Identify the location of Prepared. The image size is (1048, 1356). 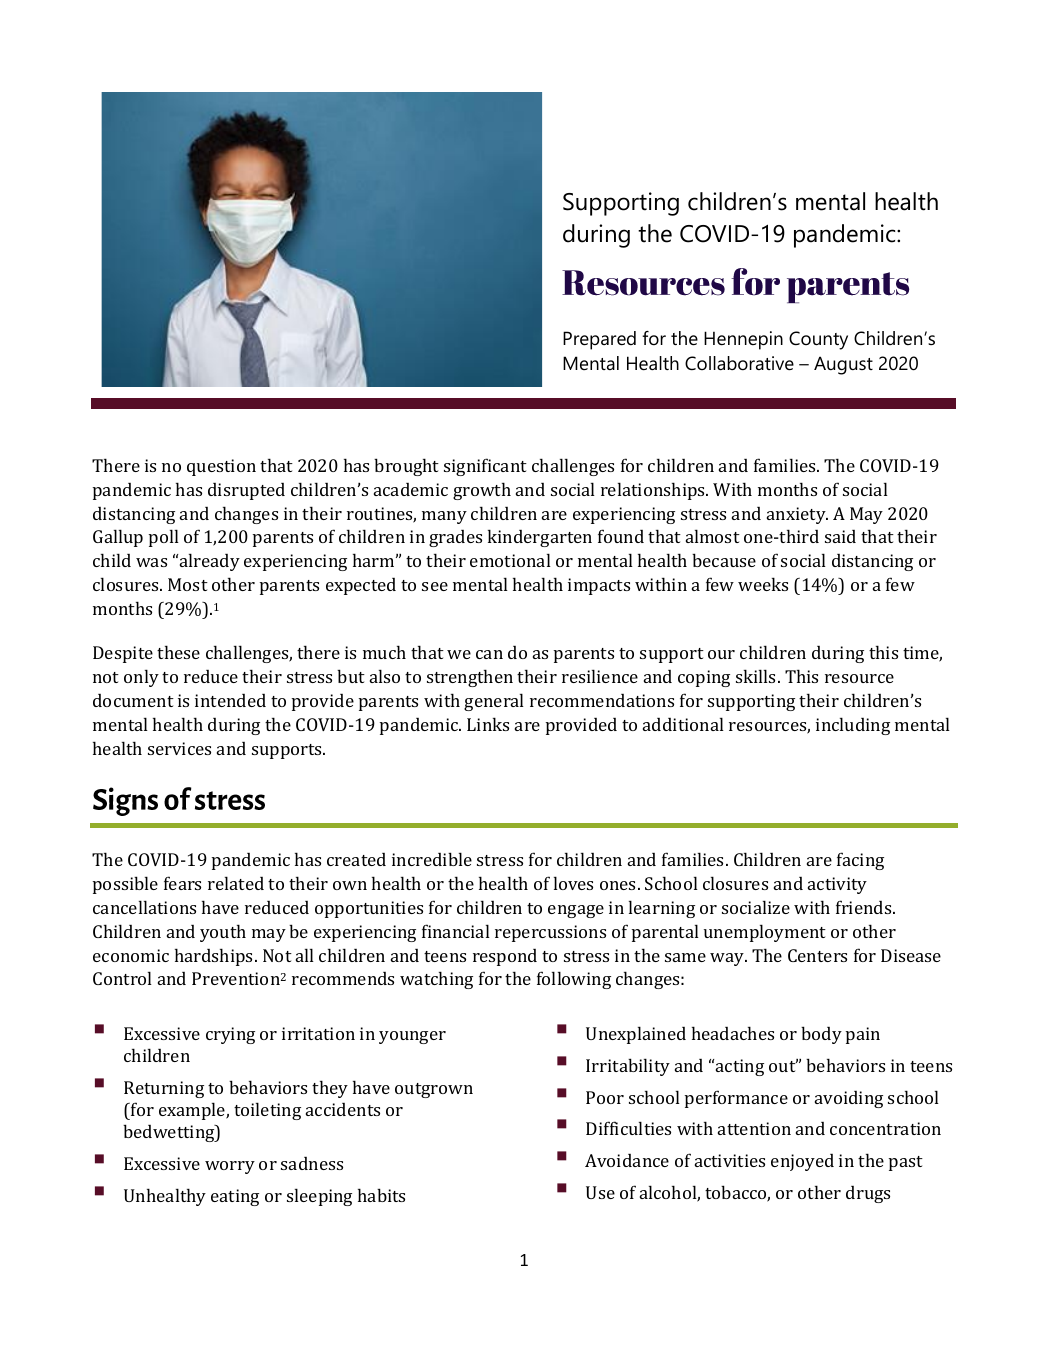
(599, 340).
